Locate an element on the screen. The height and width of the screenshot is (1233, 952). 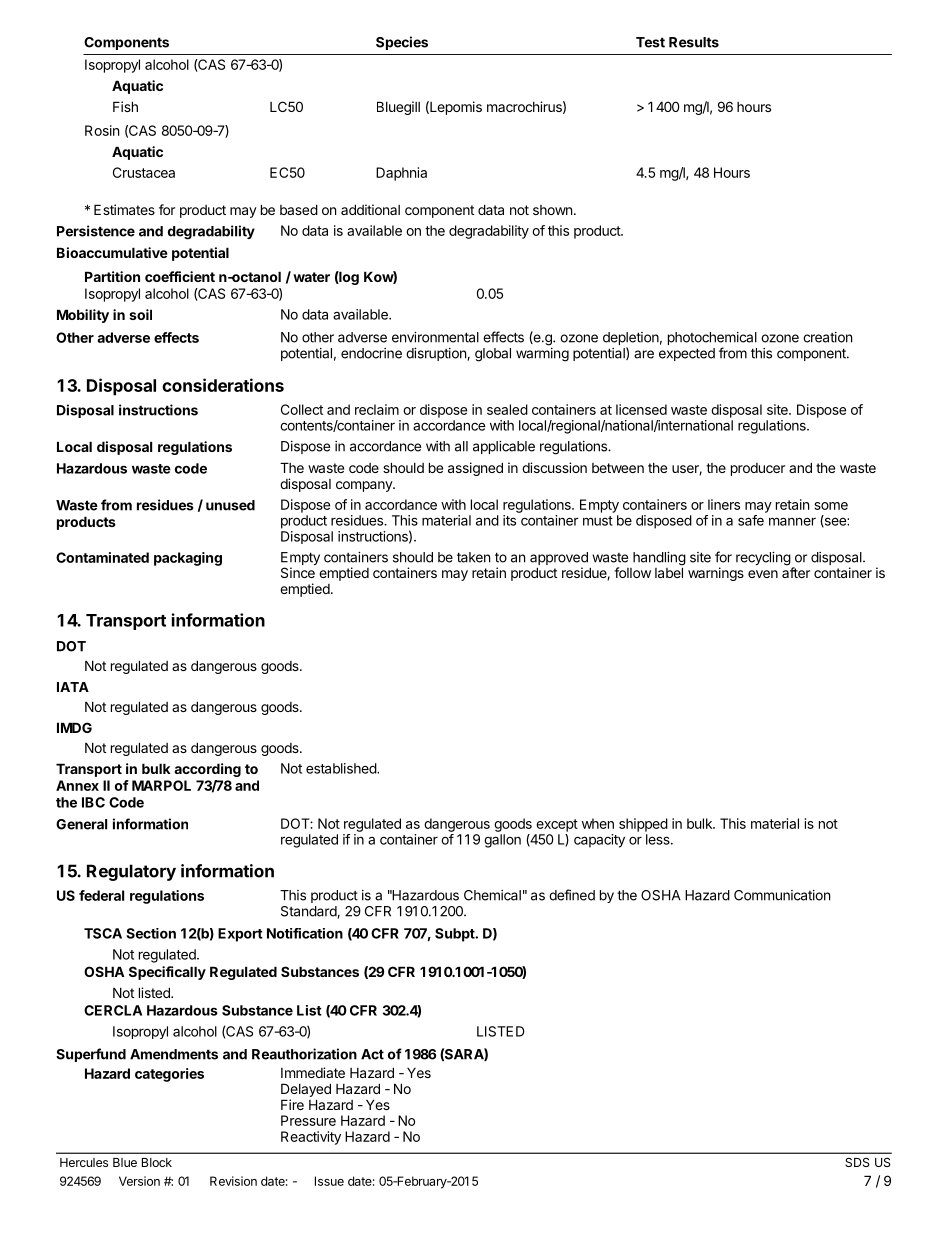
creation is located at coordinates (827, 337).
